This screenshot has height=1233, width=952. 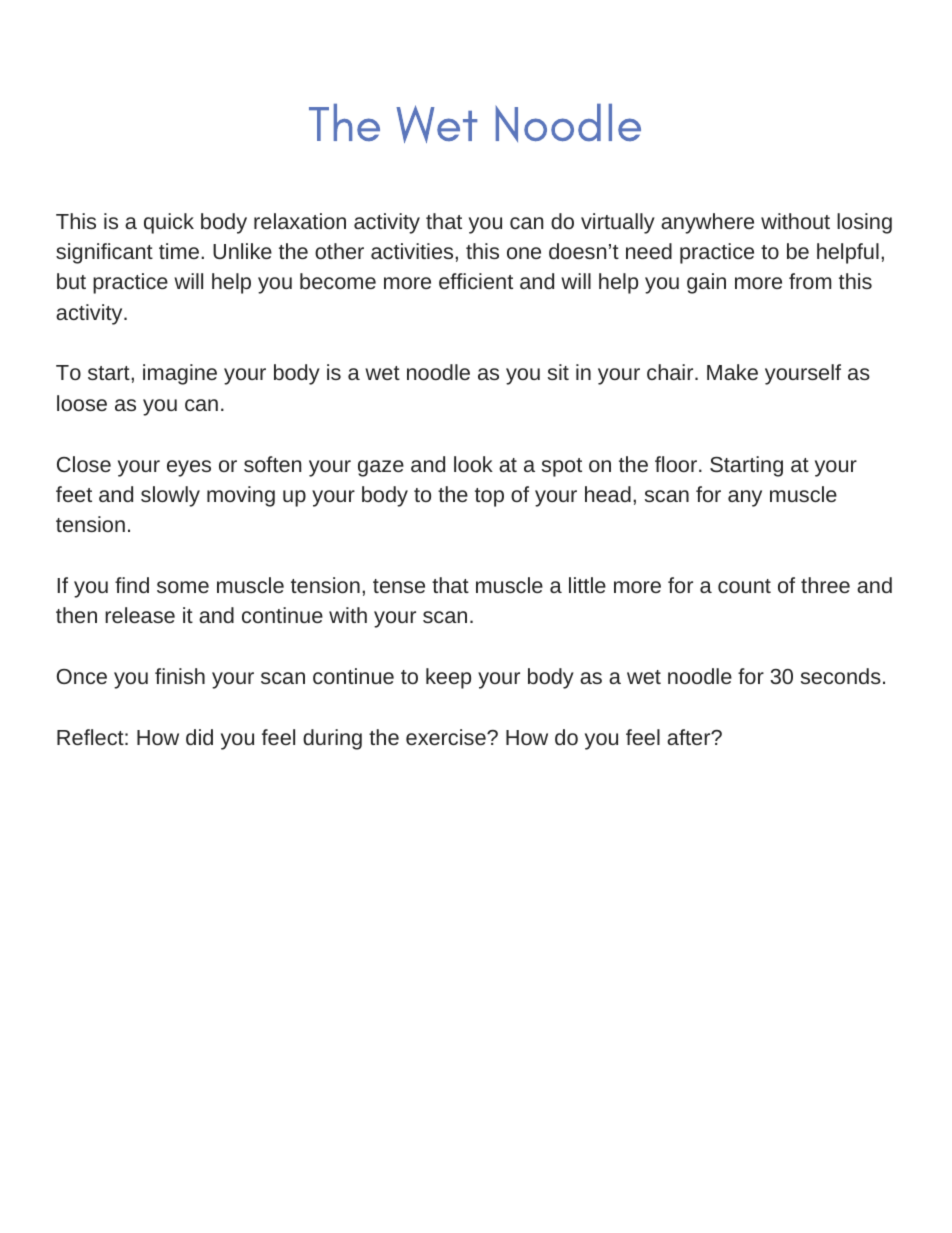 I want to click on quick, so click(x=169, y=223).
